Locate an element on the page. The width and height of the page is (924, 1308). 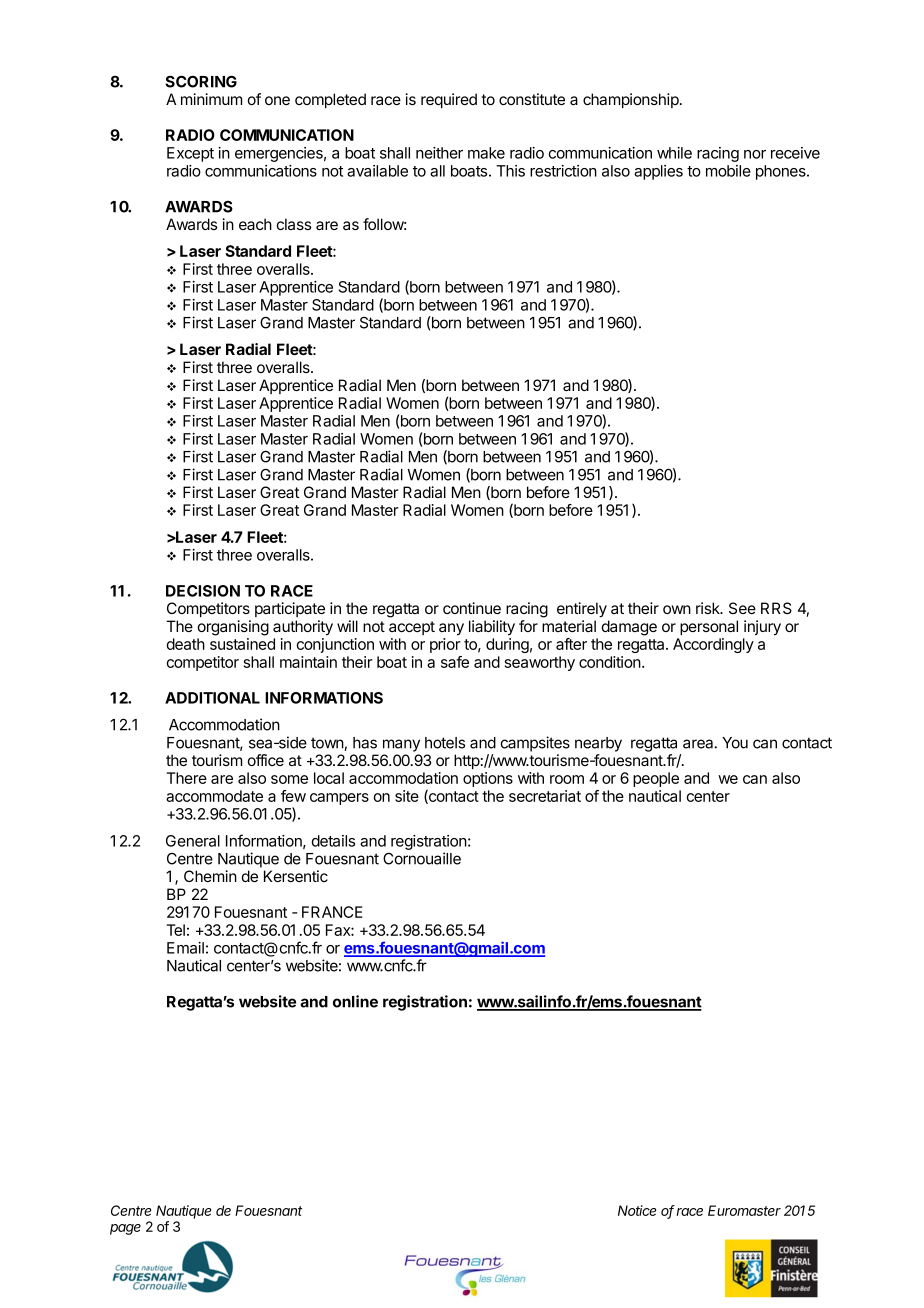
risk is located at coordinates (709, 608).
